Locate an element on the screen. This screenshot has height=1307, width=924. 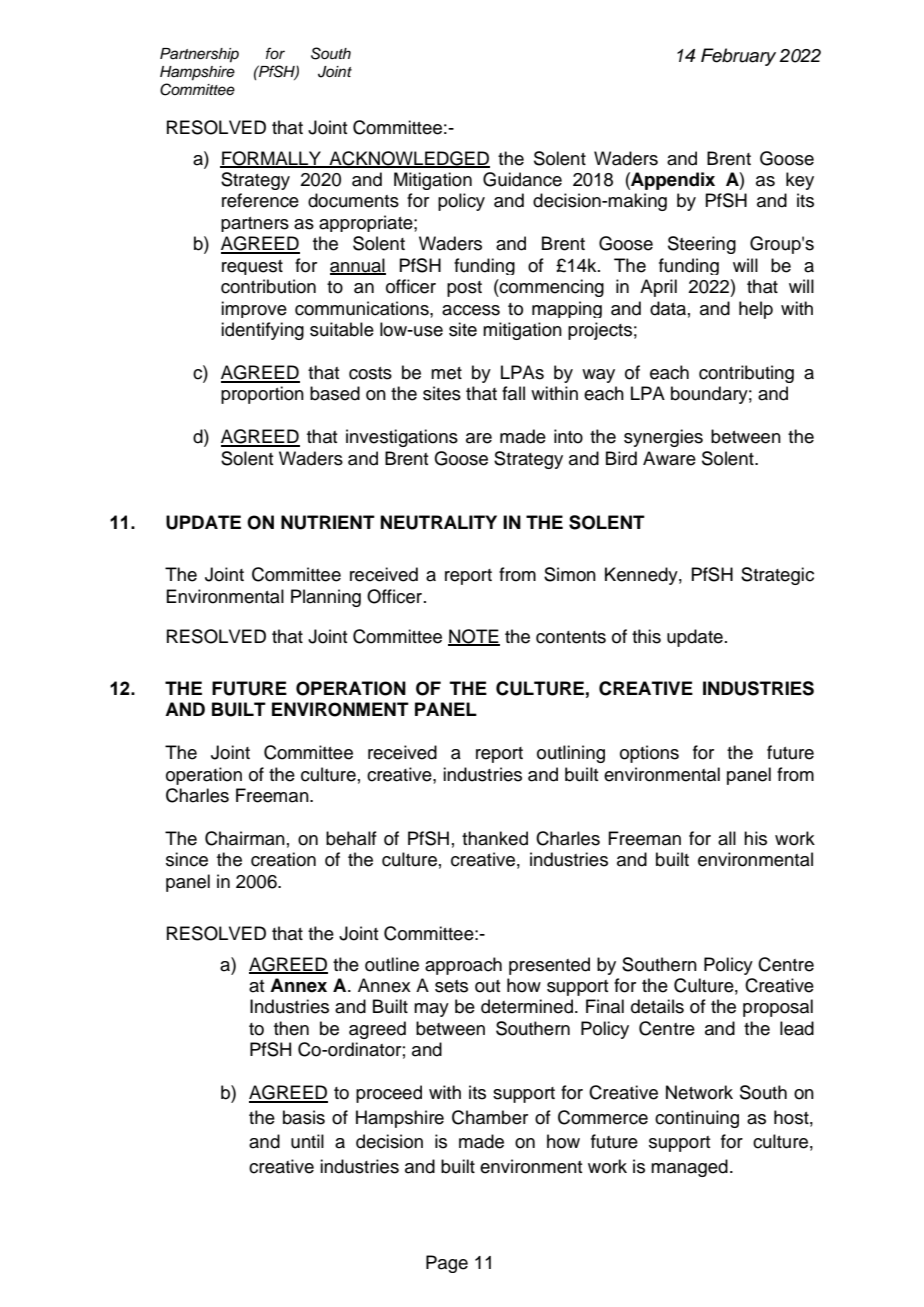
fall is located at coordinates (513, 393).
